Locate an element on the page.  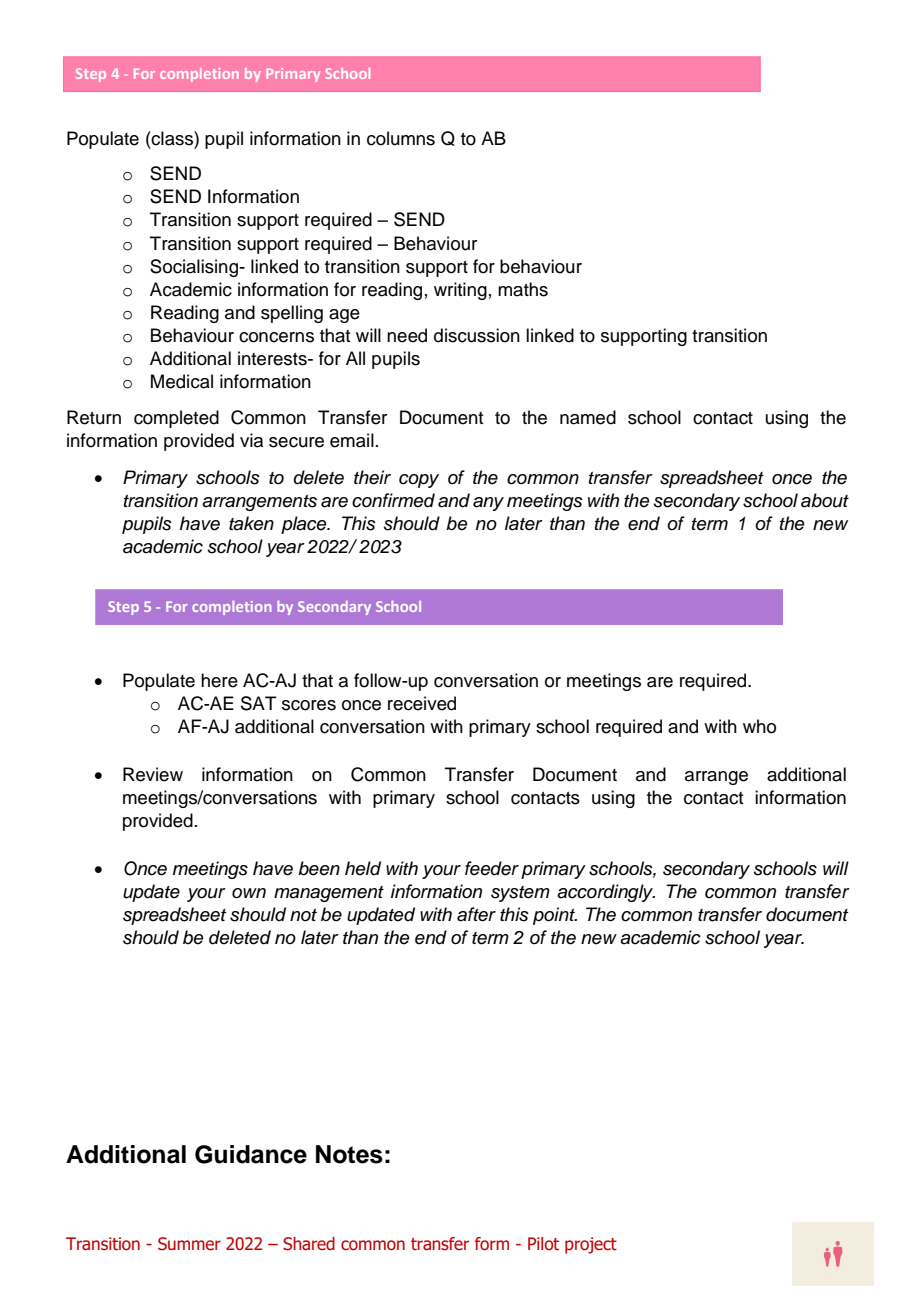
Summer is located at coordinates (189, 1244).
